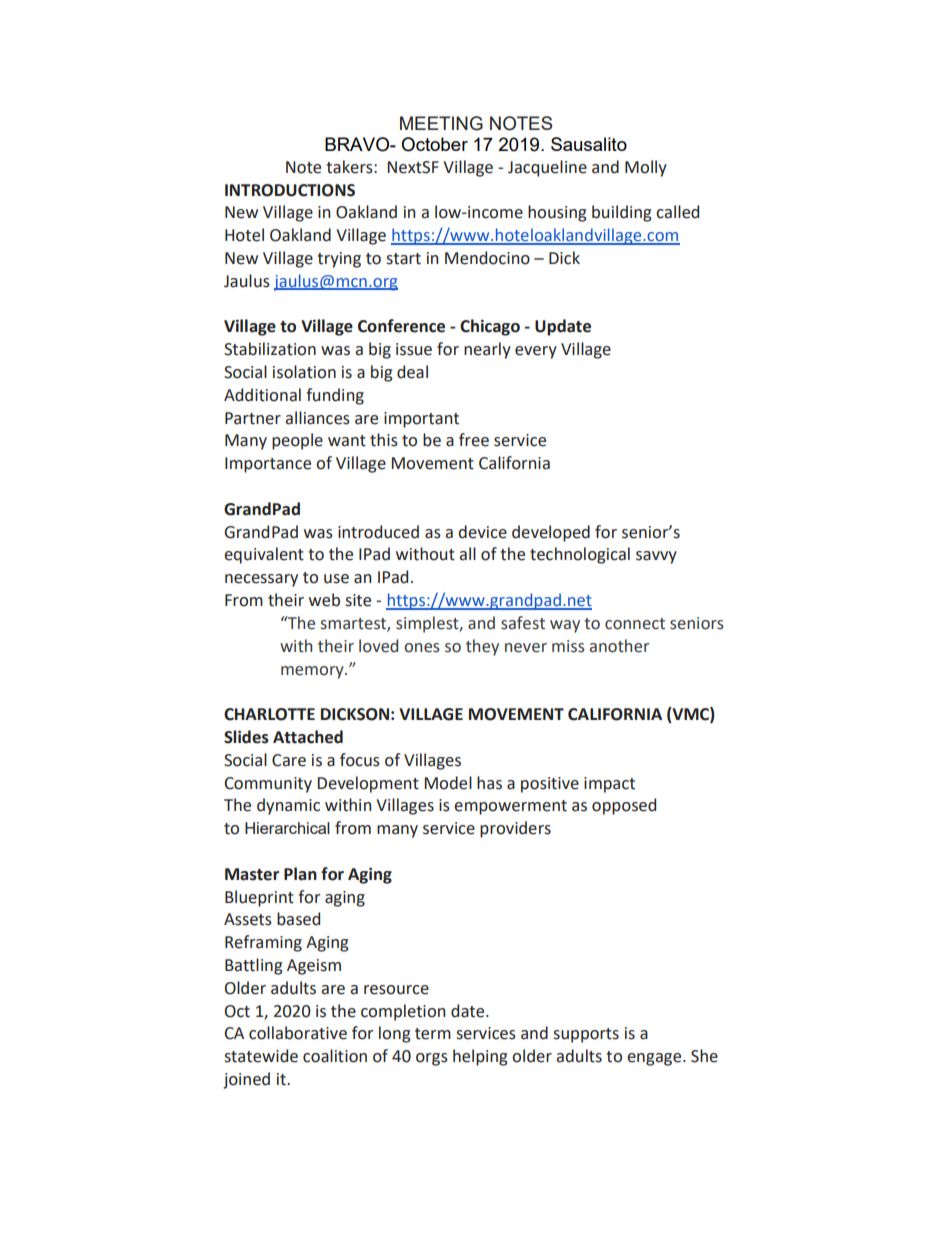  What do you see at coordinates (441, 123) in the image?
I see `MEETING` at bounding box center [441, 123].
